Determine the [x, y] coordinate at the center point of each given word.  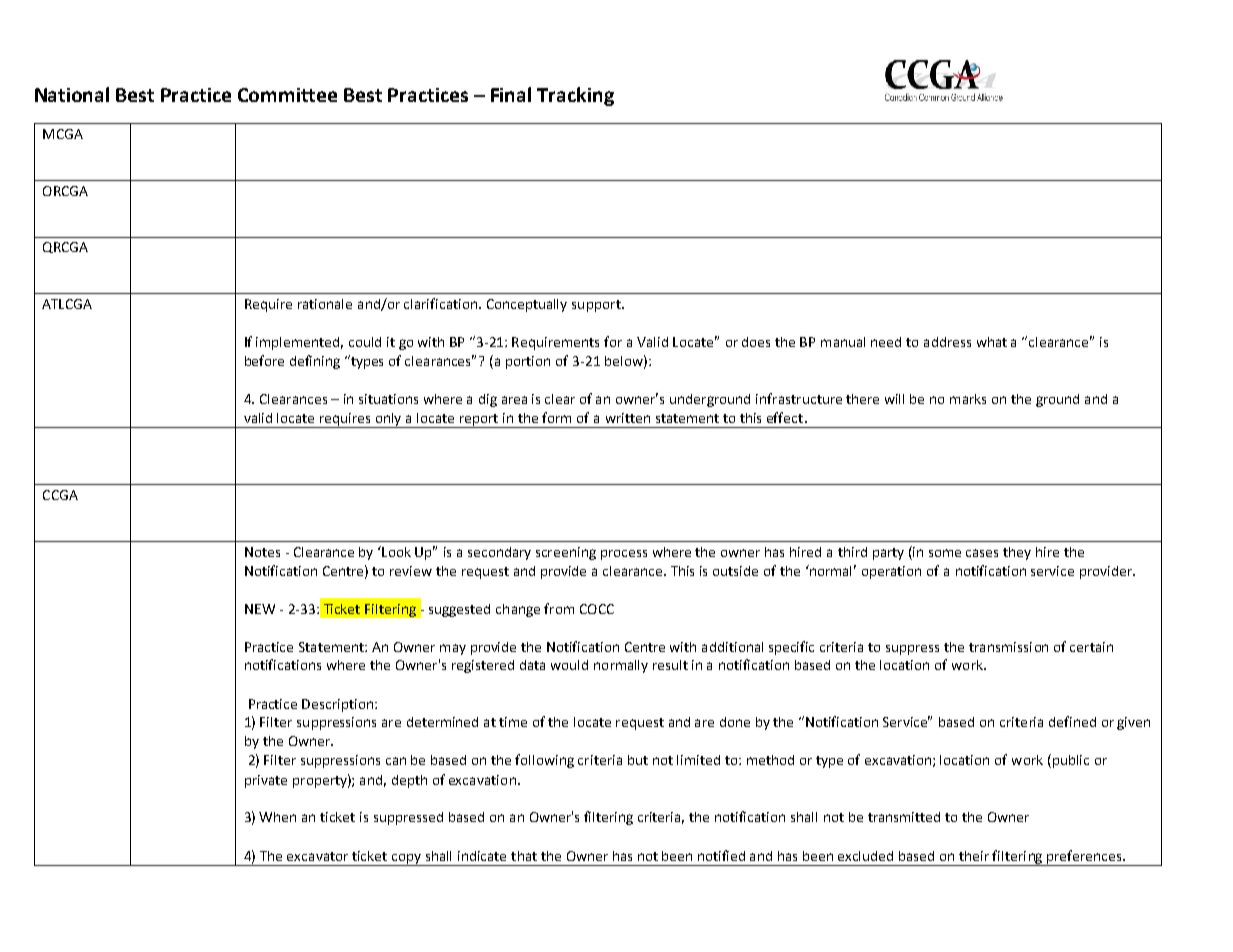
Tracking [575, 96]
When [277, 817]
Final [511, 94]
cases [982, 553]
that [524, 856]
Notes [262, 552]
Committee [287, 95]
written [628, 418]
